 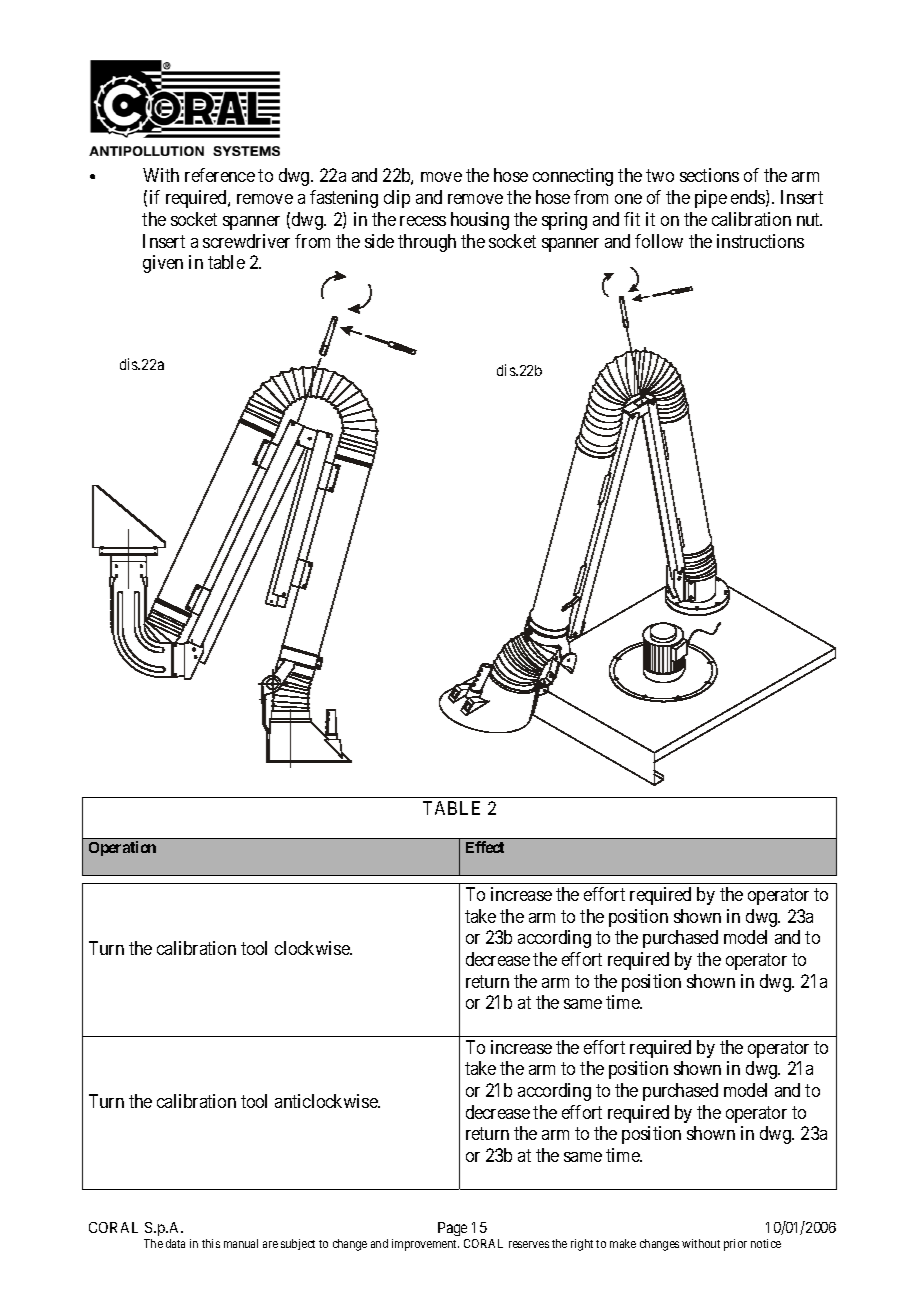 I want to click on this, so click(x=211, y=1243).
